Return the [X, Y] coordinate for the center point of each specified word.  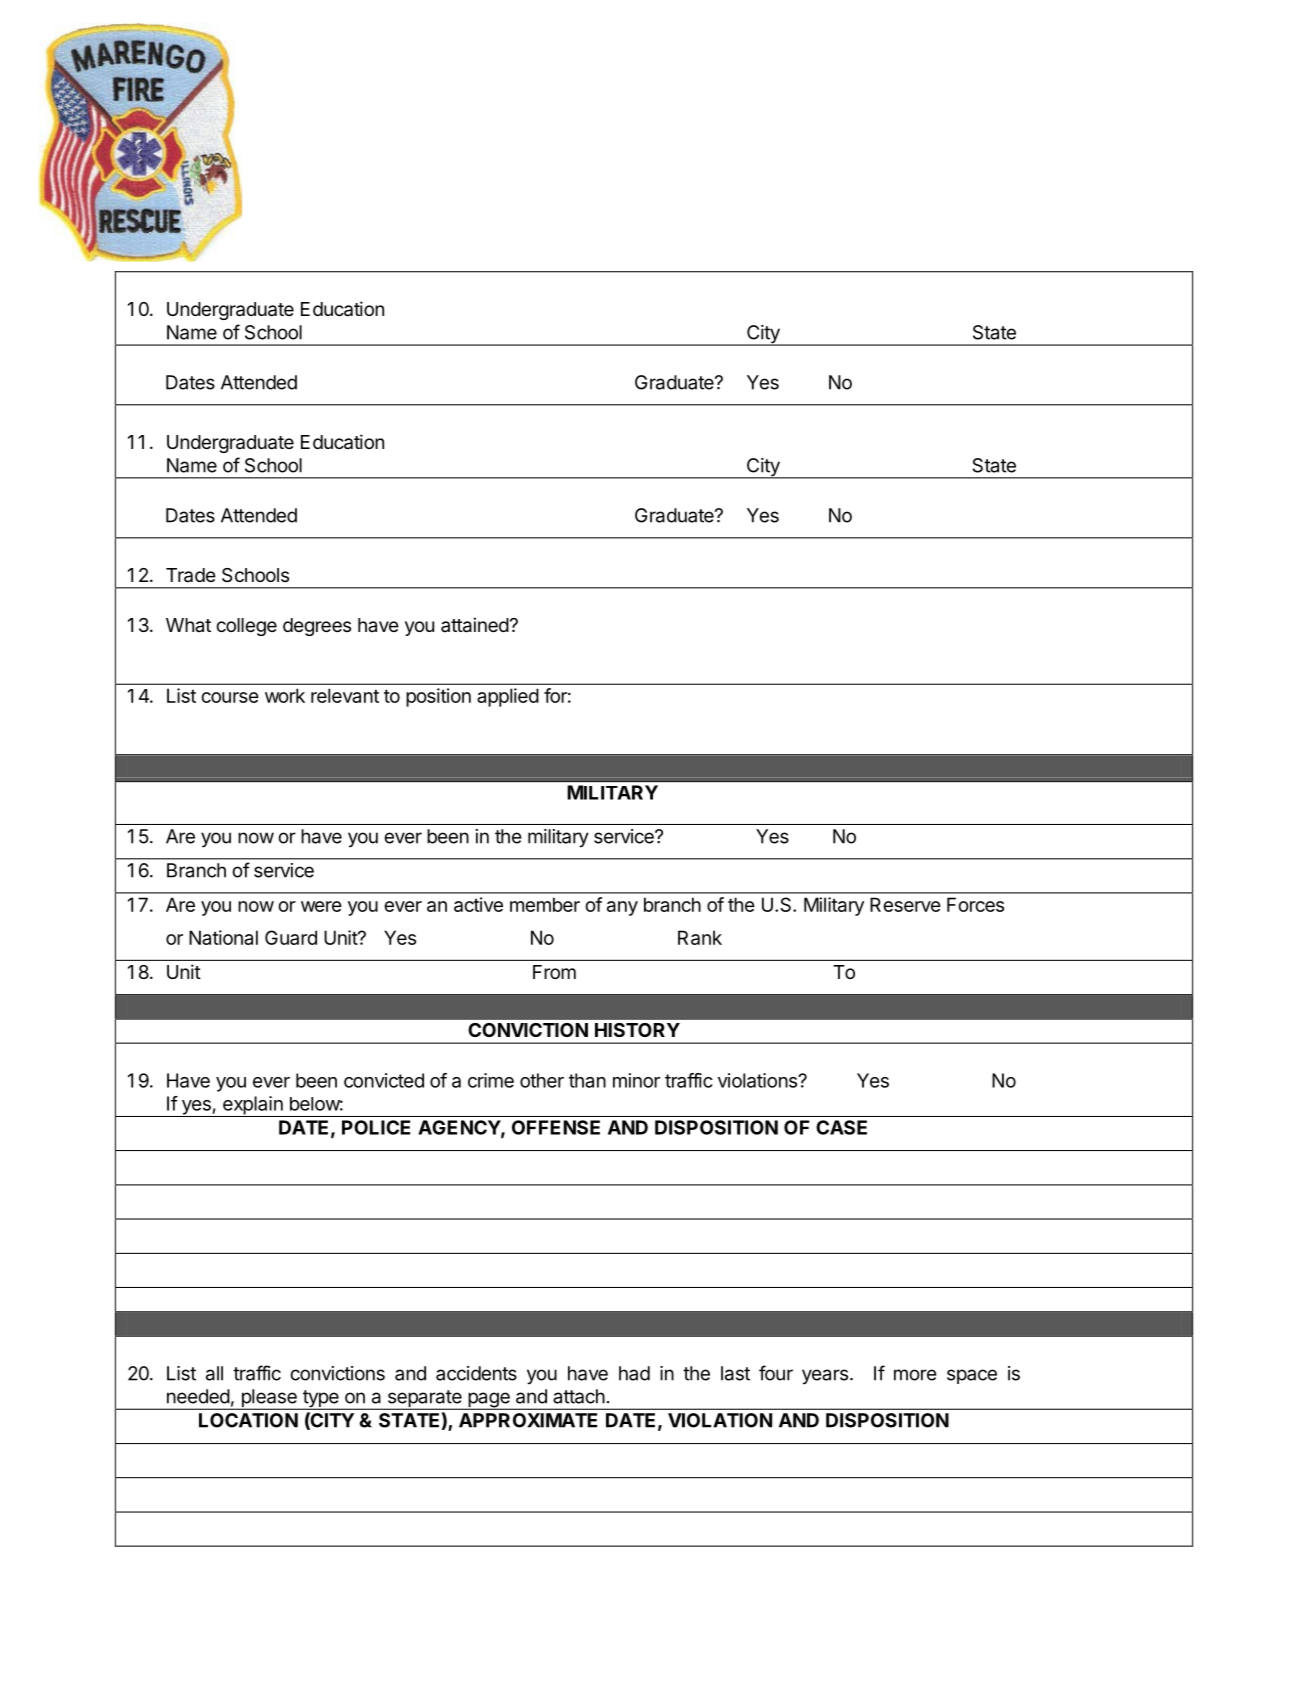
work [285, 695]
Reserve [905, 904]
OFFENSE [556, 1127]
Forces [975, 904]
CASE [841, 1127]
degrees [317, 627]
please [269, 1399]
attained [475, 625]
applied [508, 697]
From [554, 972]
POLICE [376, 1127]
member [545, 904]
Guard [291, 937]
